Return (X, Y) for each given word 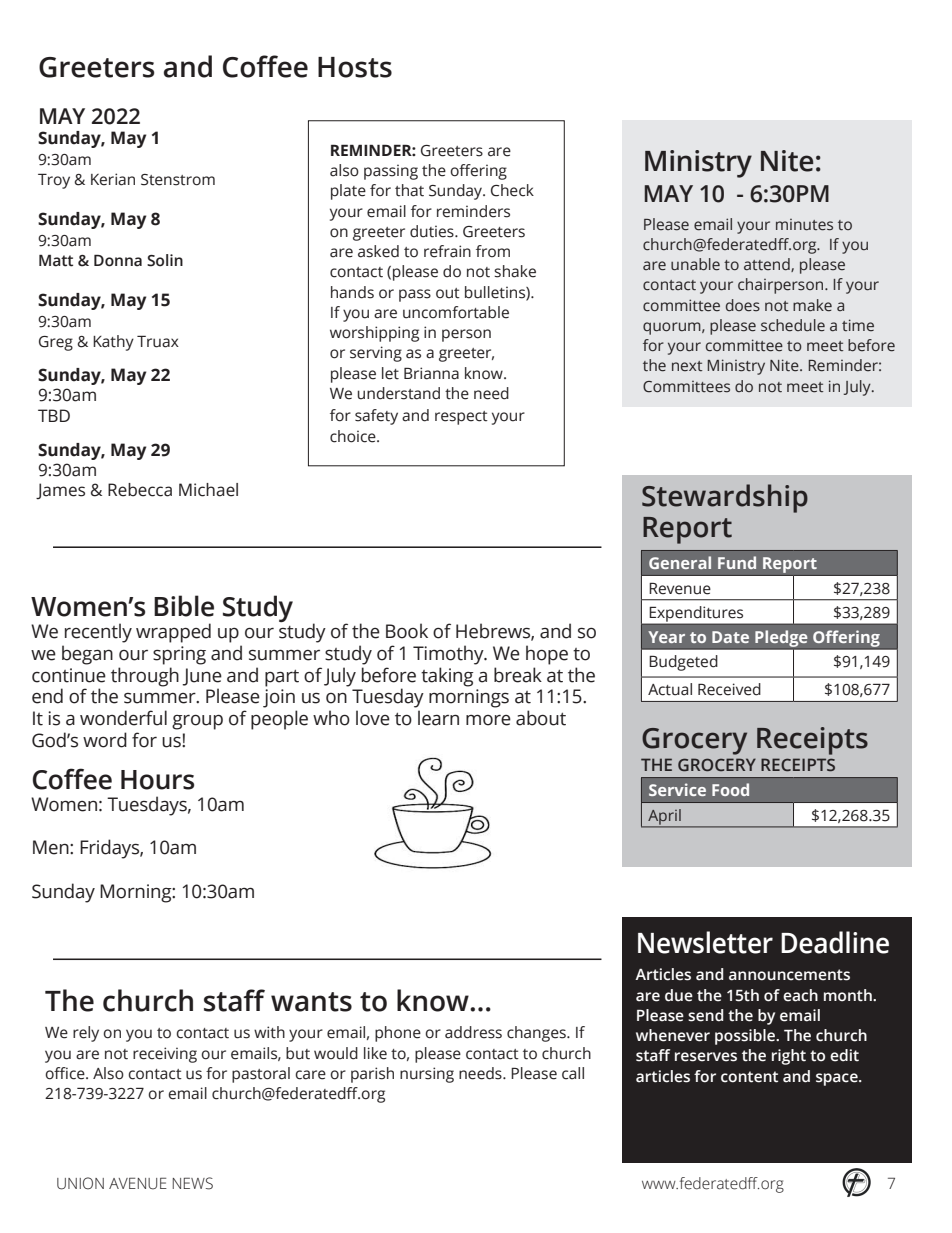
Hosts (355, 67)
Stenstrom (178, 180)
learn (438, 718)
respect (461, 418)
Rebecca (140, 490)
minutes (804, 225)
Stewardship (725, 498)
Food (730, 789)
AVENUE (138, 1183)
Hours (157, 780)
